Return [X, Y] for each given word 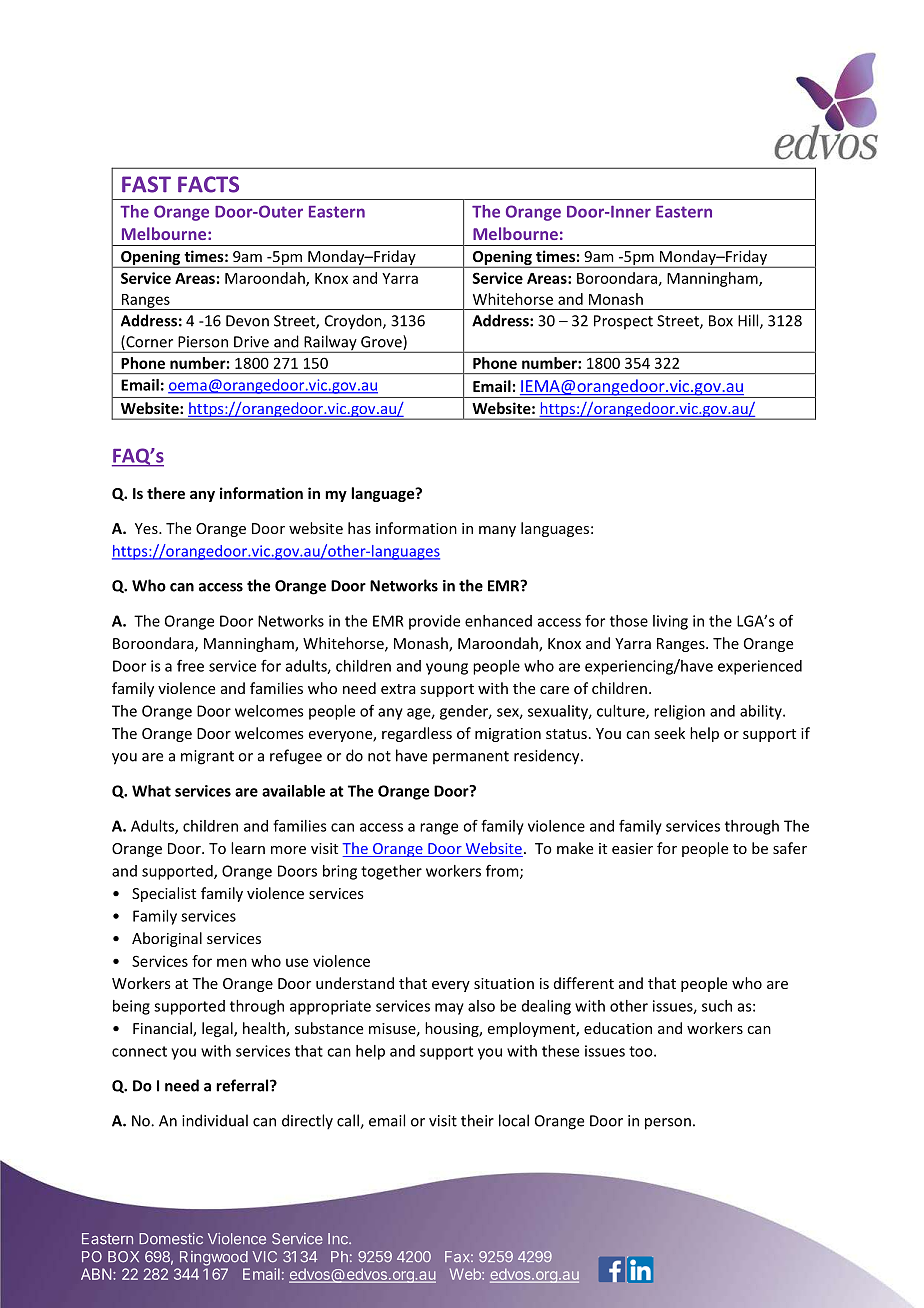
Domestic [171, 1239]
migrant [207, 757]
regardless [417, 734]
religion [679, 712]
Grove [382, 342]
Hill [749, 321]
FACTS [208, 184]
